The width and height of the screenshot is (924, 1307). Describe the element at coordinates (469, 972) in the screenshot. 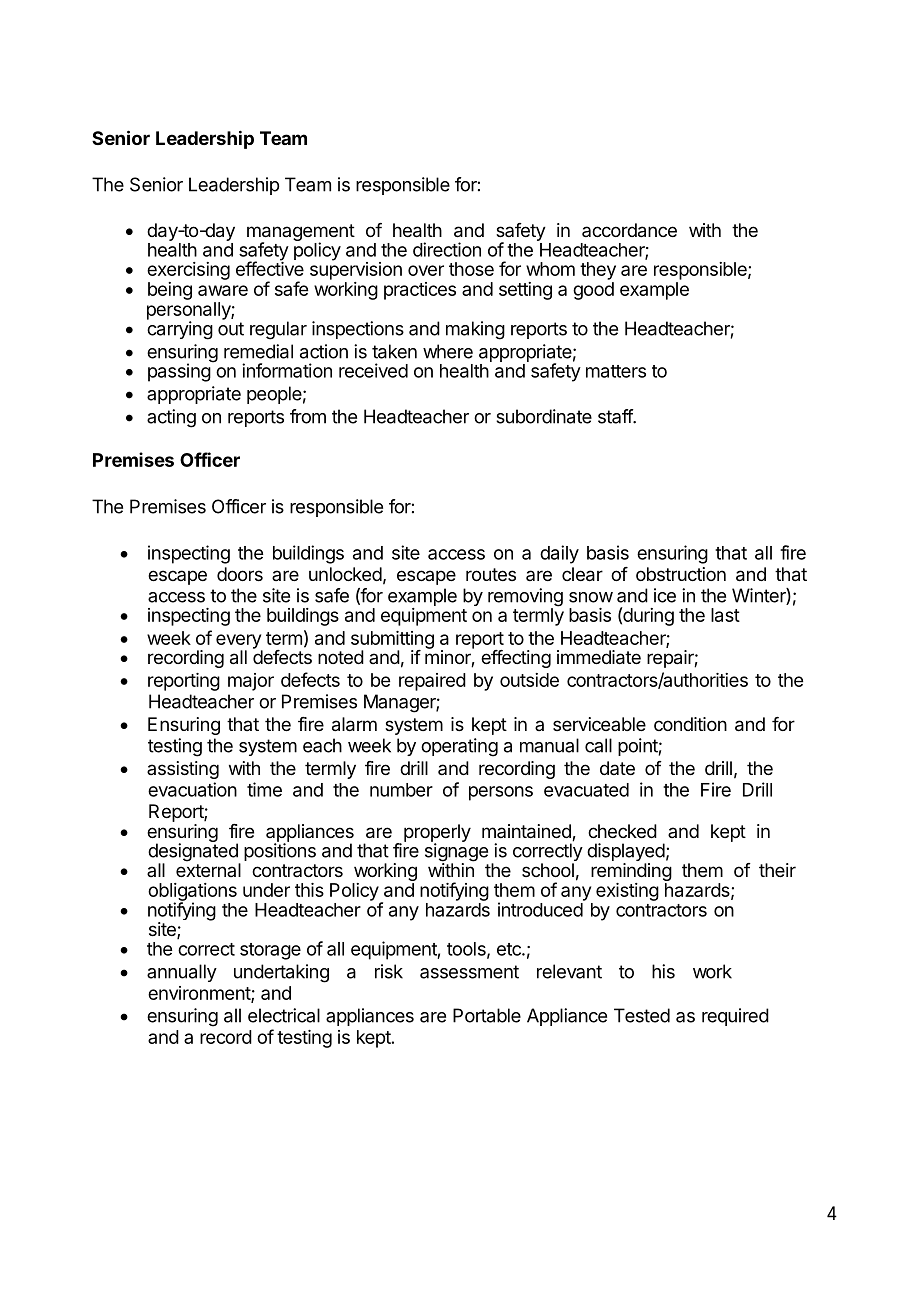

I see `assessment` at that location.
